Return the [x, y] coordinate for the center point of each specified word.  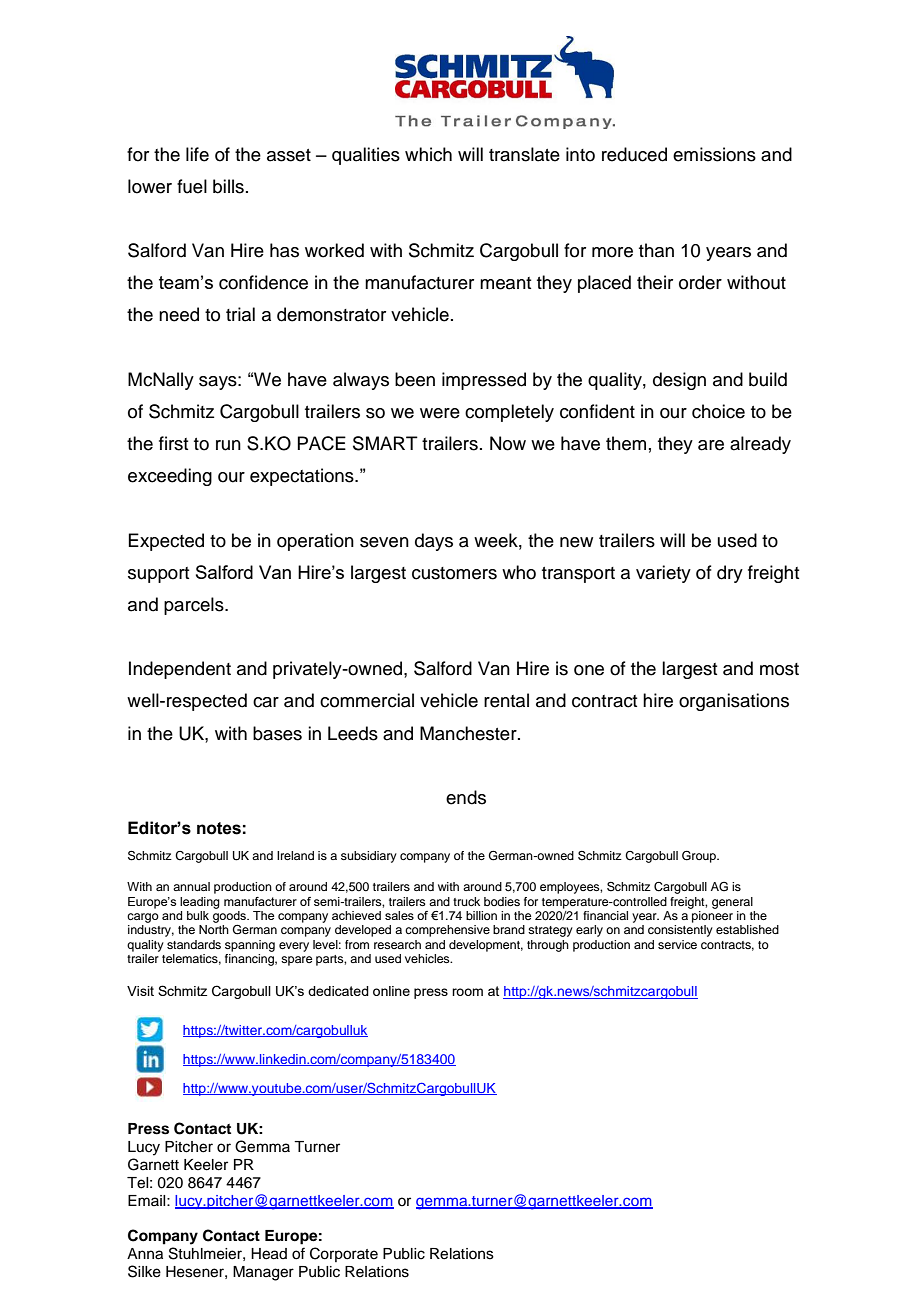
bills [228, 186]
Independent [180, 670]
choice [718, 411]
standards [194, 944]
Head [269, 1254]
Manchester [469, 733]
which [428, 154]
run [228, 445]
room [467, 992]
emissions [714, 154]
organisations [734, 702]
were [440, 413]
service [677, 944]
